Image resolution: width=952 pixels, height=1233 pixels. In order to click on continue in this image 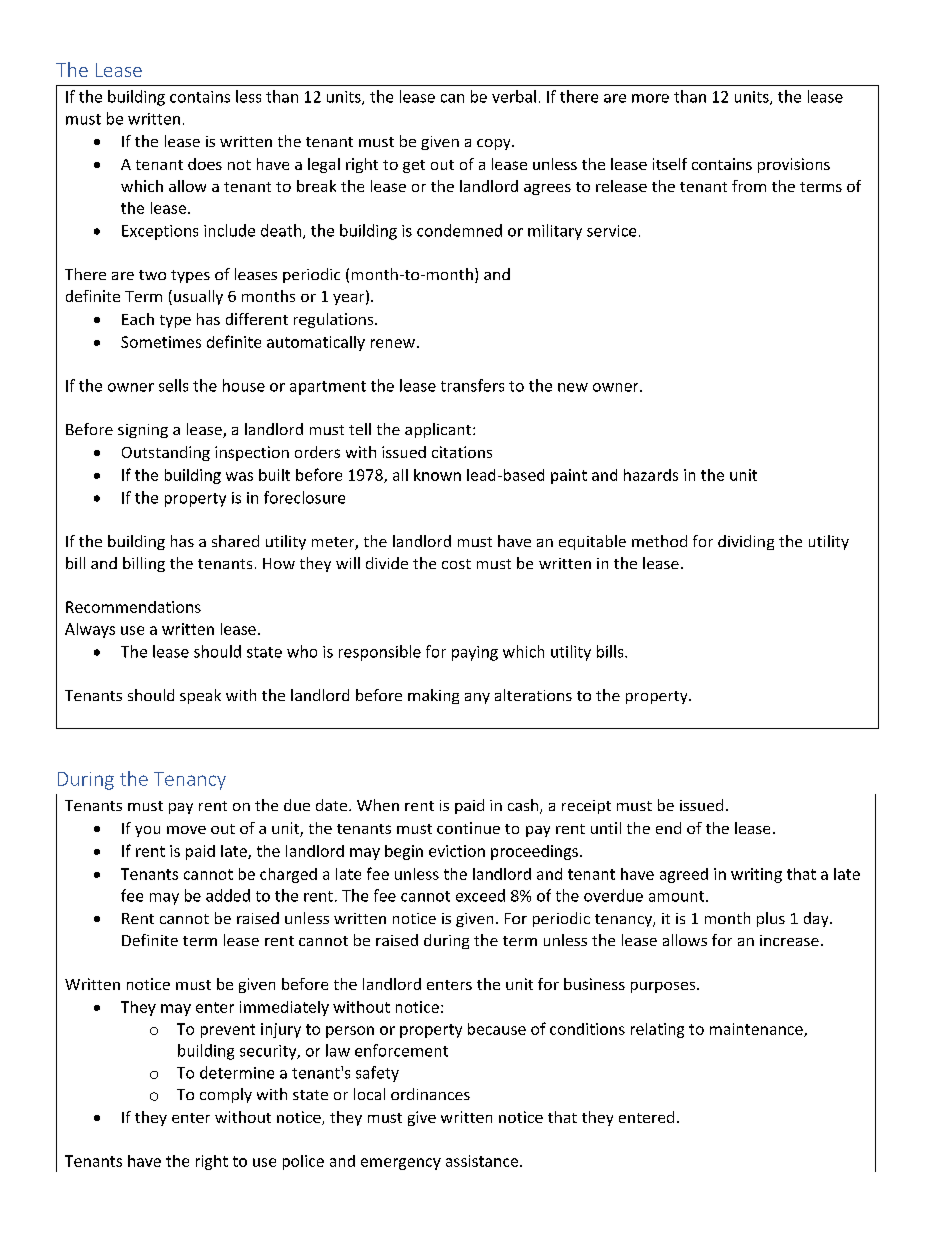, I will do `click(468, 828)`.
